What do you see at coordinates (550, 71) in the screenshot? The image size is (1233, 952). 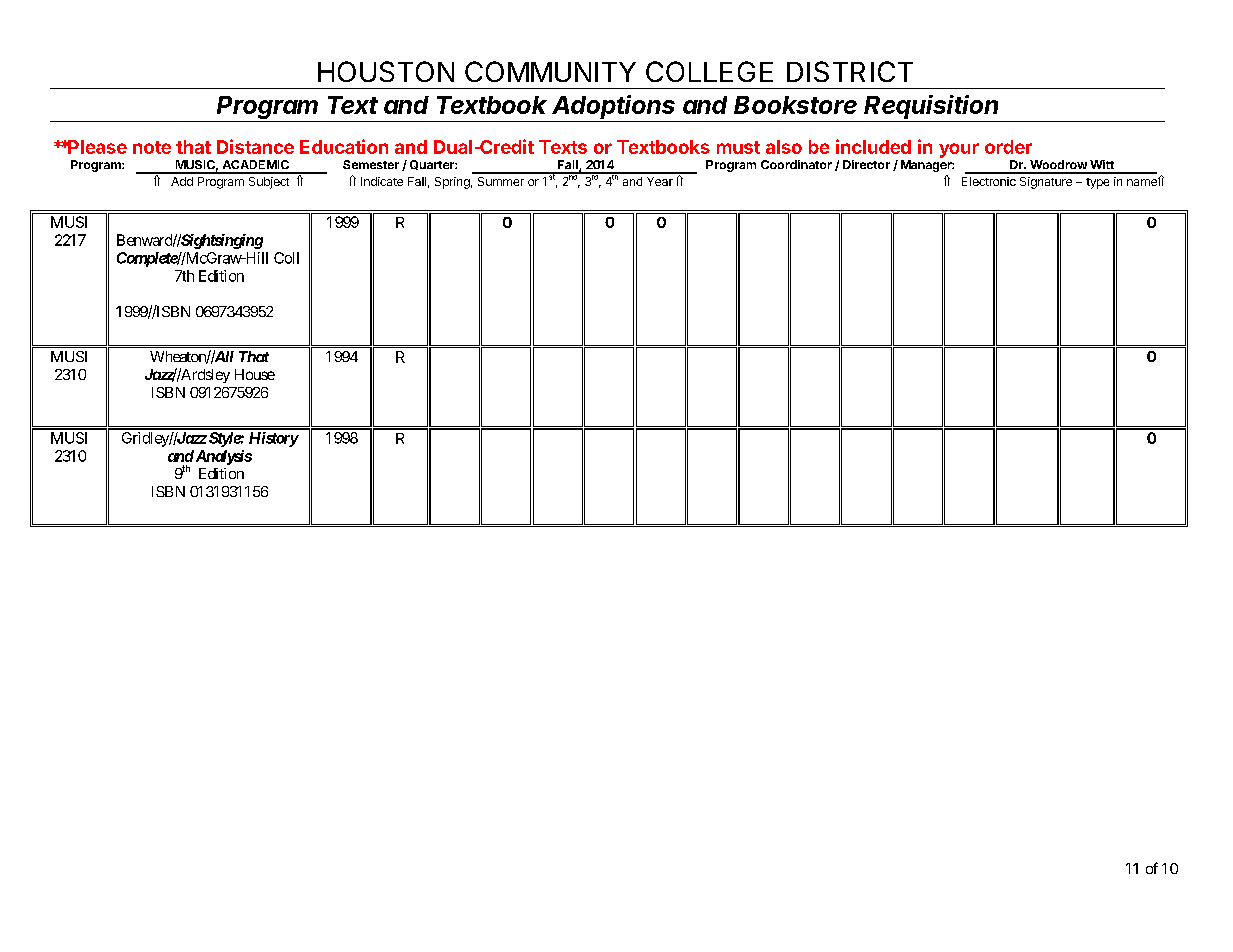 I see `COMMUNITY` at bounding box center [550, 71].
